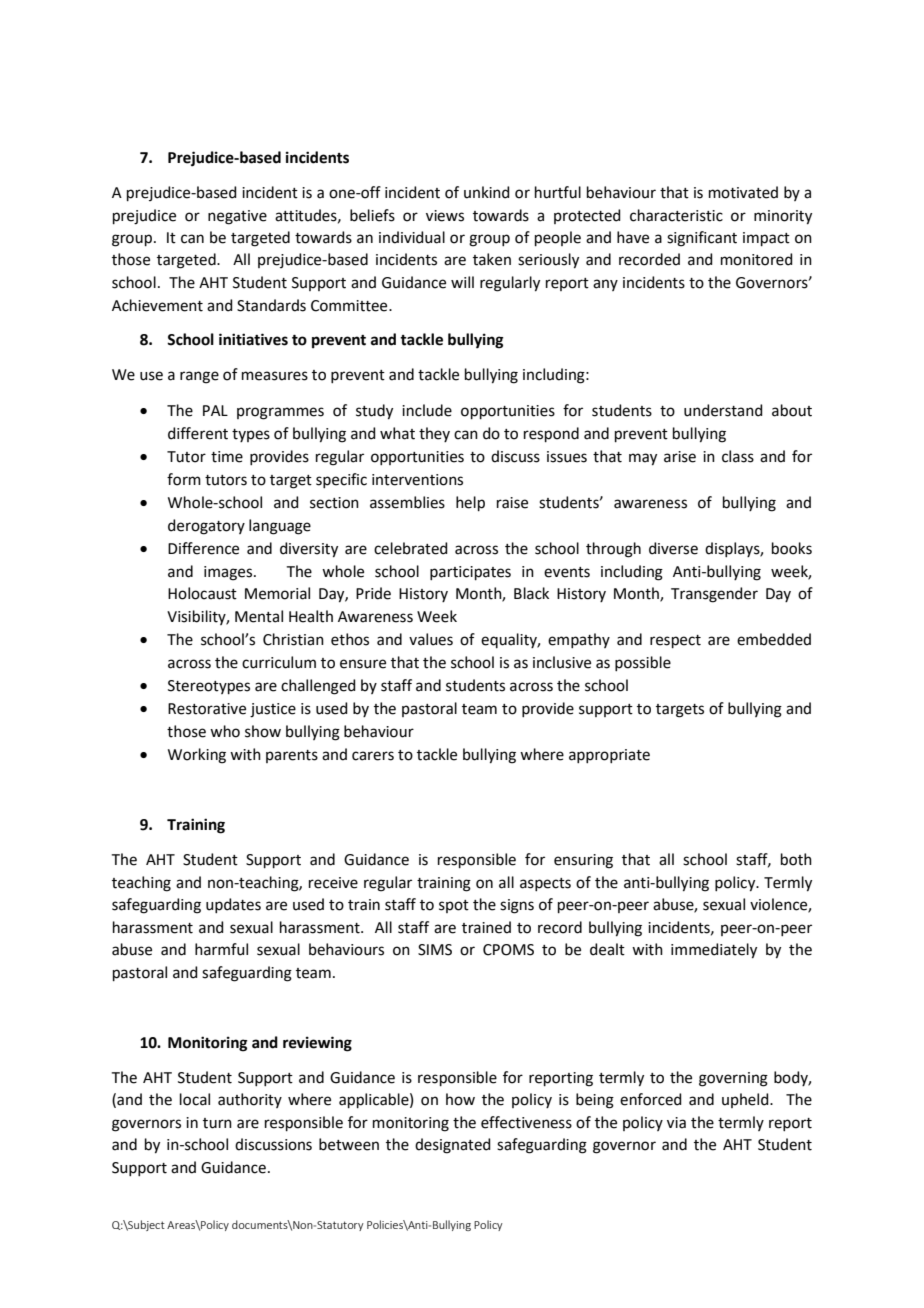  What do you see at coordinates (796, 859) in the page?
I see `both` at bounding box center [796, 859].
